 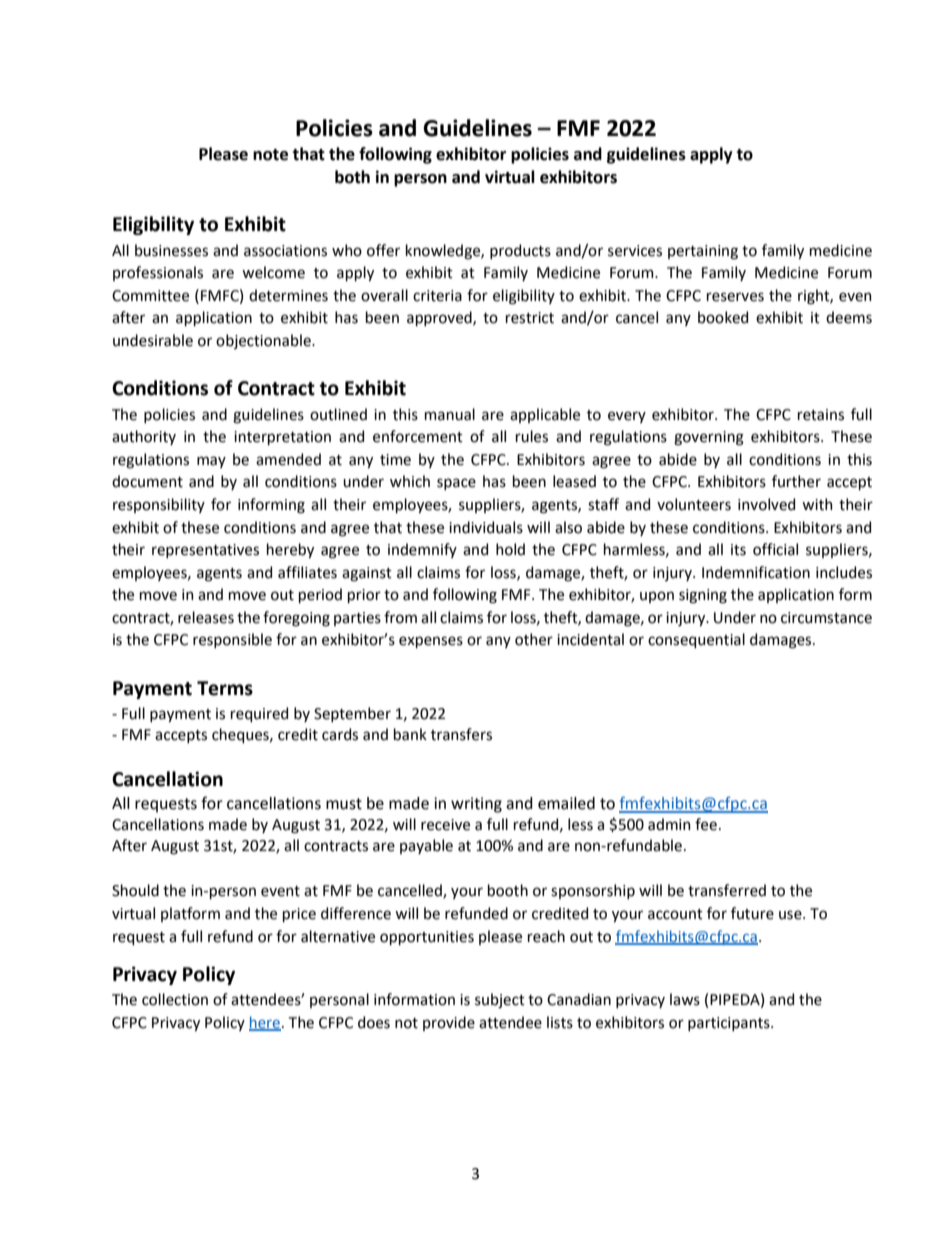 I want to click on consequential, so click(x=696, y=640).
